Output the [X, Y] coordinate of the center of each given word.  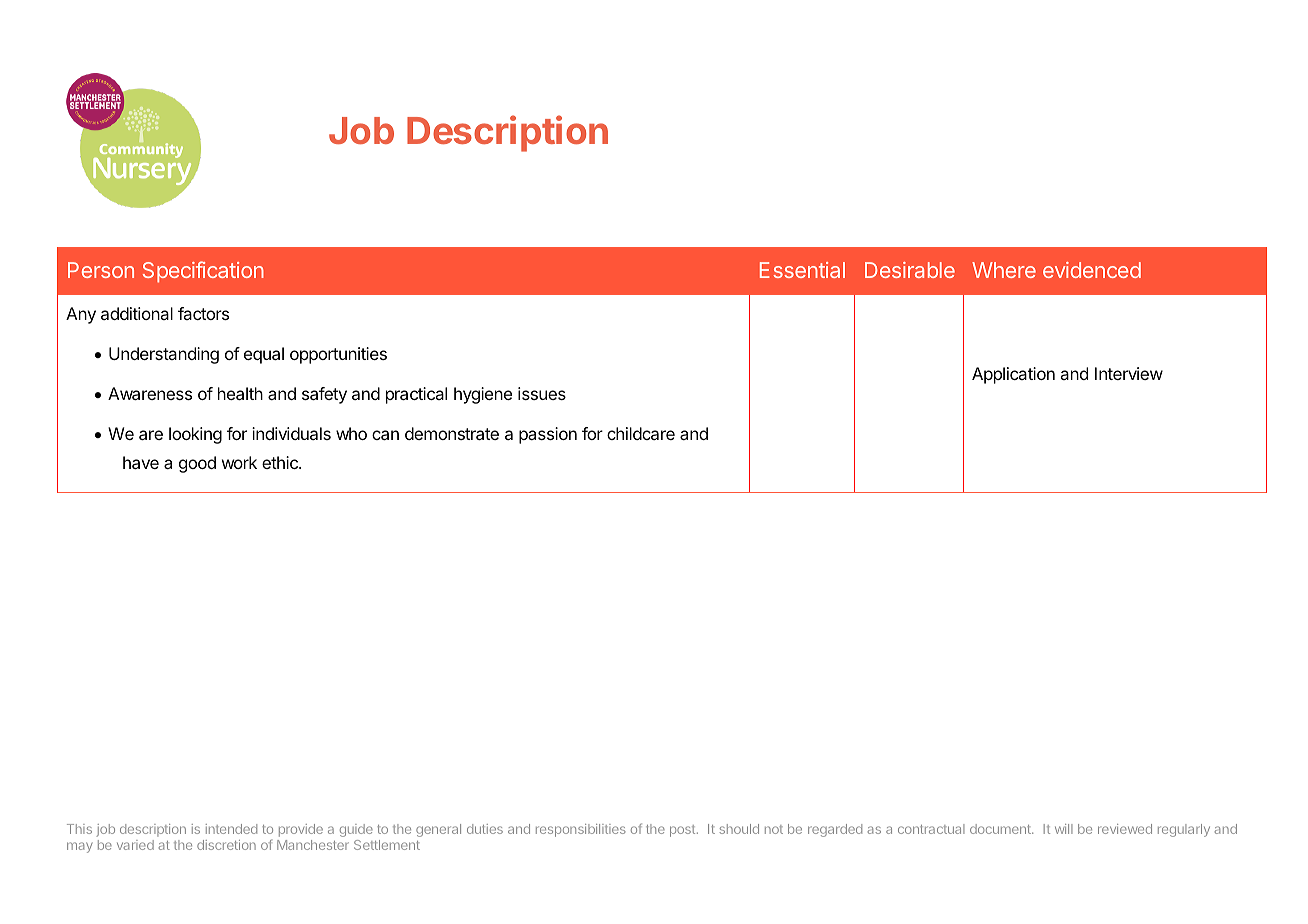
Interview [1129, 373]
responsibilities [581, 830]
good [197, 464]
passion [548, 435]
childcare [641, 433]
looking [195, 435]
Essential [802, 270]
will [1064, 829]
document [1001, 829]
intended [231, 829]
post [682, 831]
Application [1013, 375]
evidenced [1092, 270]
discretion [226, 845]
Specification [203, 272]
